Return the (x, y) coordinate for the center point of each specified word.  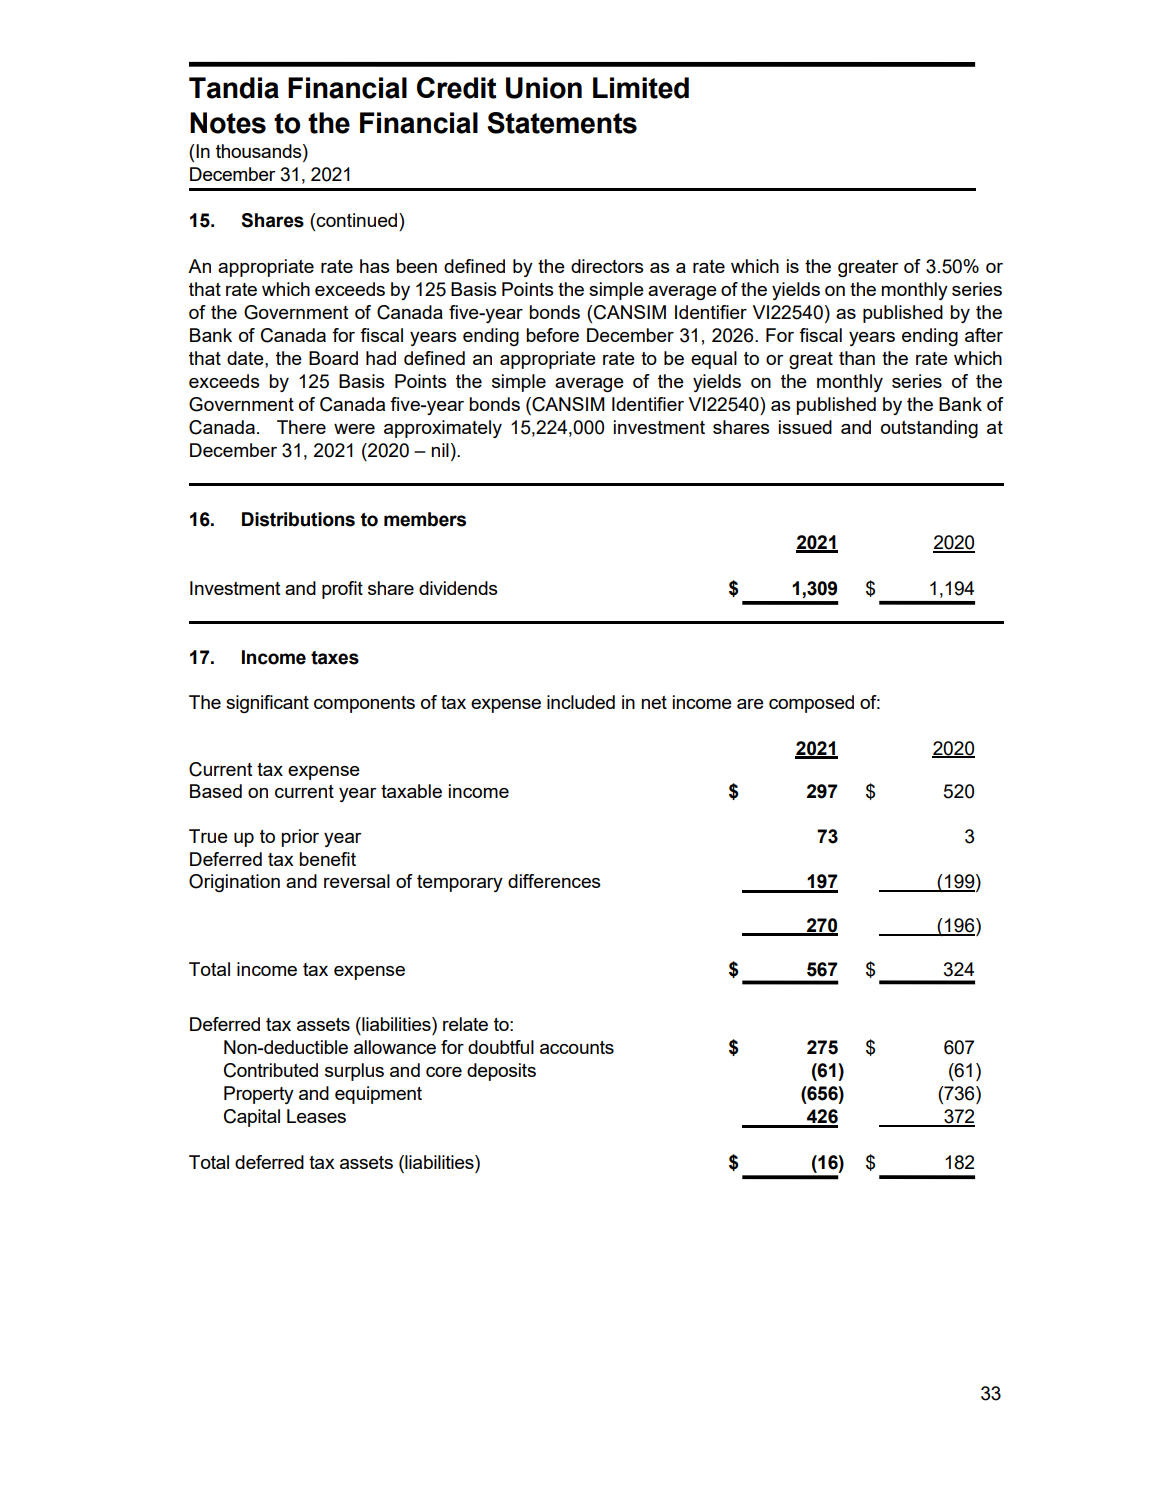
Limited (641, 88)
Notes (228, 123)
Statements (562, 123)
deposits (501, 1072)
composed (811, 704)
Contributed (271, 1070)
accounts (577, 1047)
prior (300, 838)
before (552, 335)
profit (342, 590)
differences (554, 881)
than (857, 358)
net (654, 702)
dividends (458, 588)
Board (333, 358)
